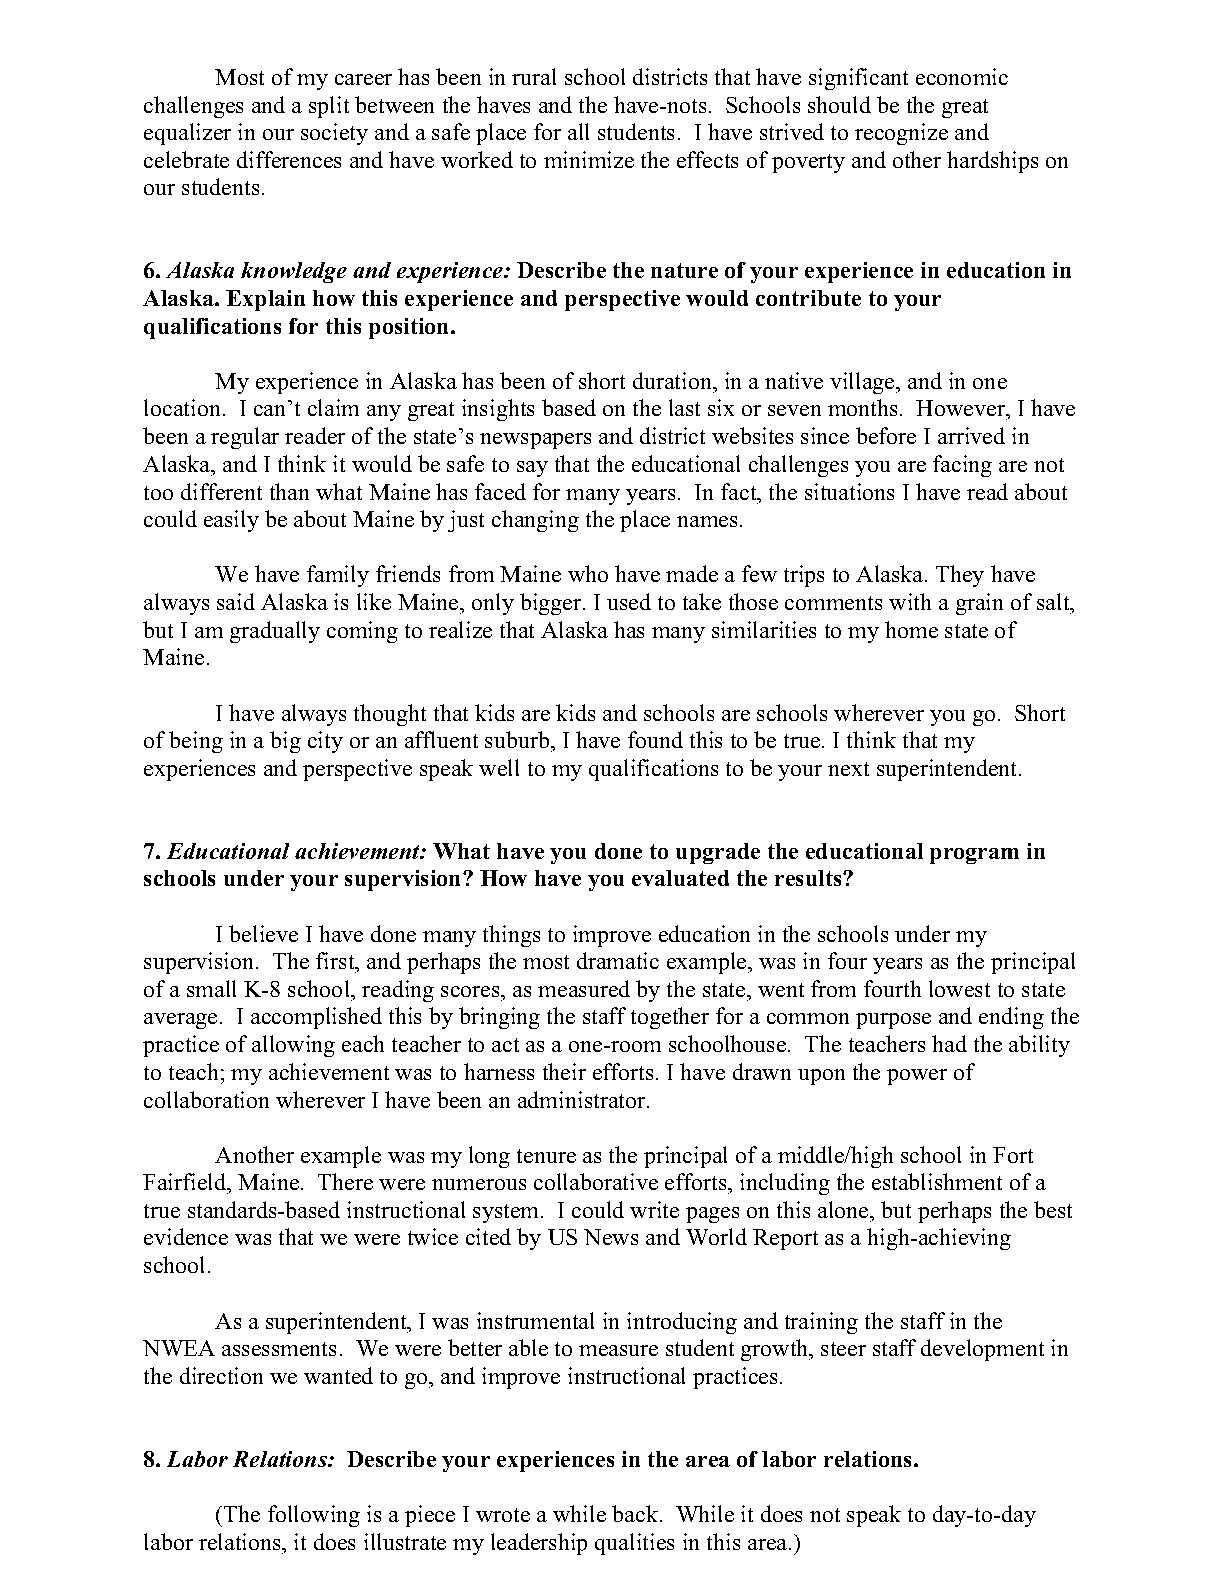  I want to click on differences, so click(289, 159).
